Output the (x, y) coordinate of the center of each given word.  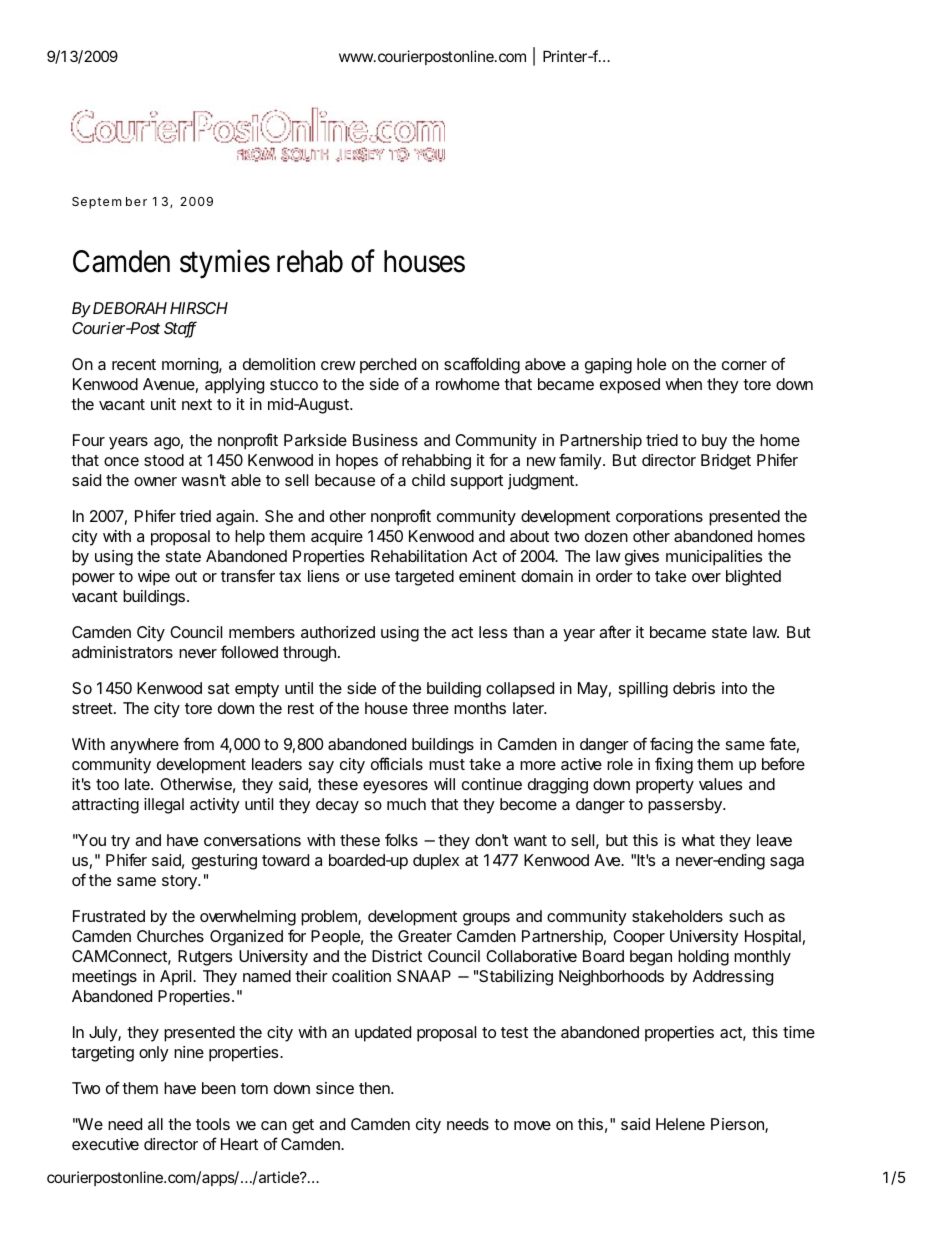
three (430, 708)
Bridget (726, 462)
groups (486, 919)
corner (744, 365)
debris (694, 688)
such (746, 916)
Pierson (738, 1125)
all (155, 1124)
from (198, 743)
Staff (180, 329)
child (428, 480)
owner (155, 481)
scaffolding (482, 365)
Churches (170, 936)
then (375, 1088)
